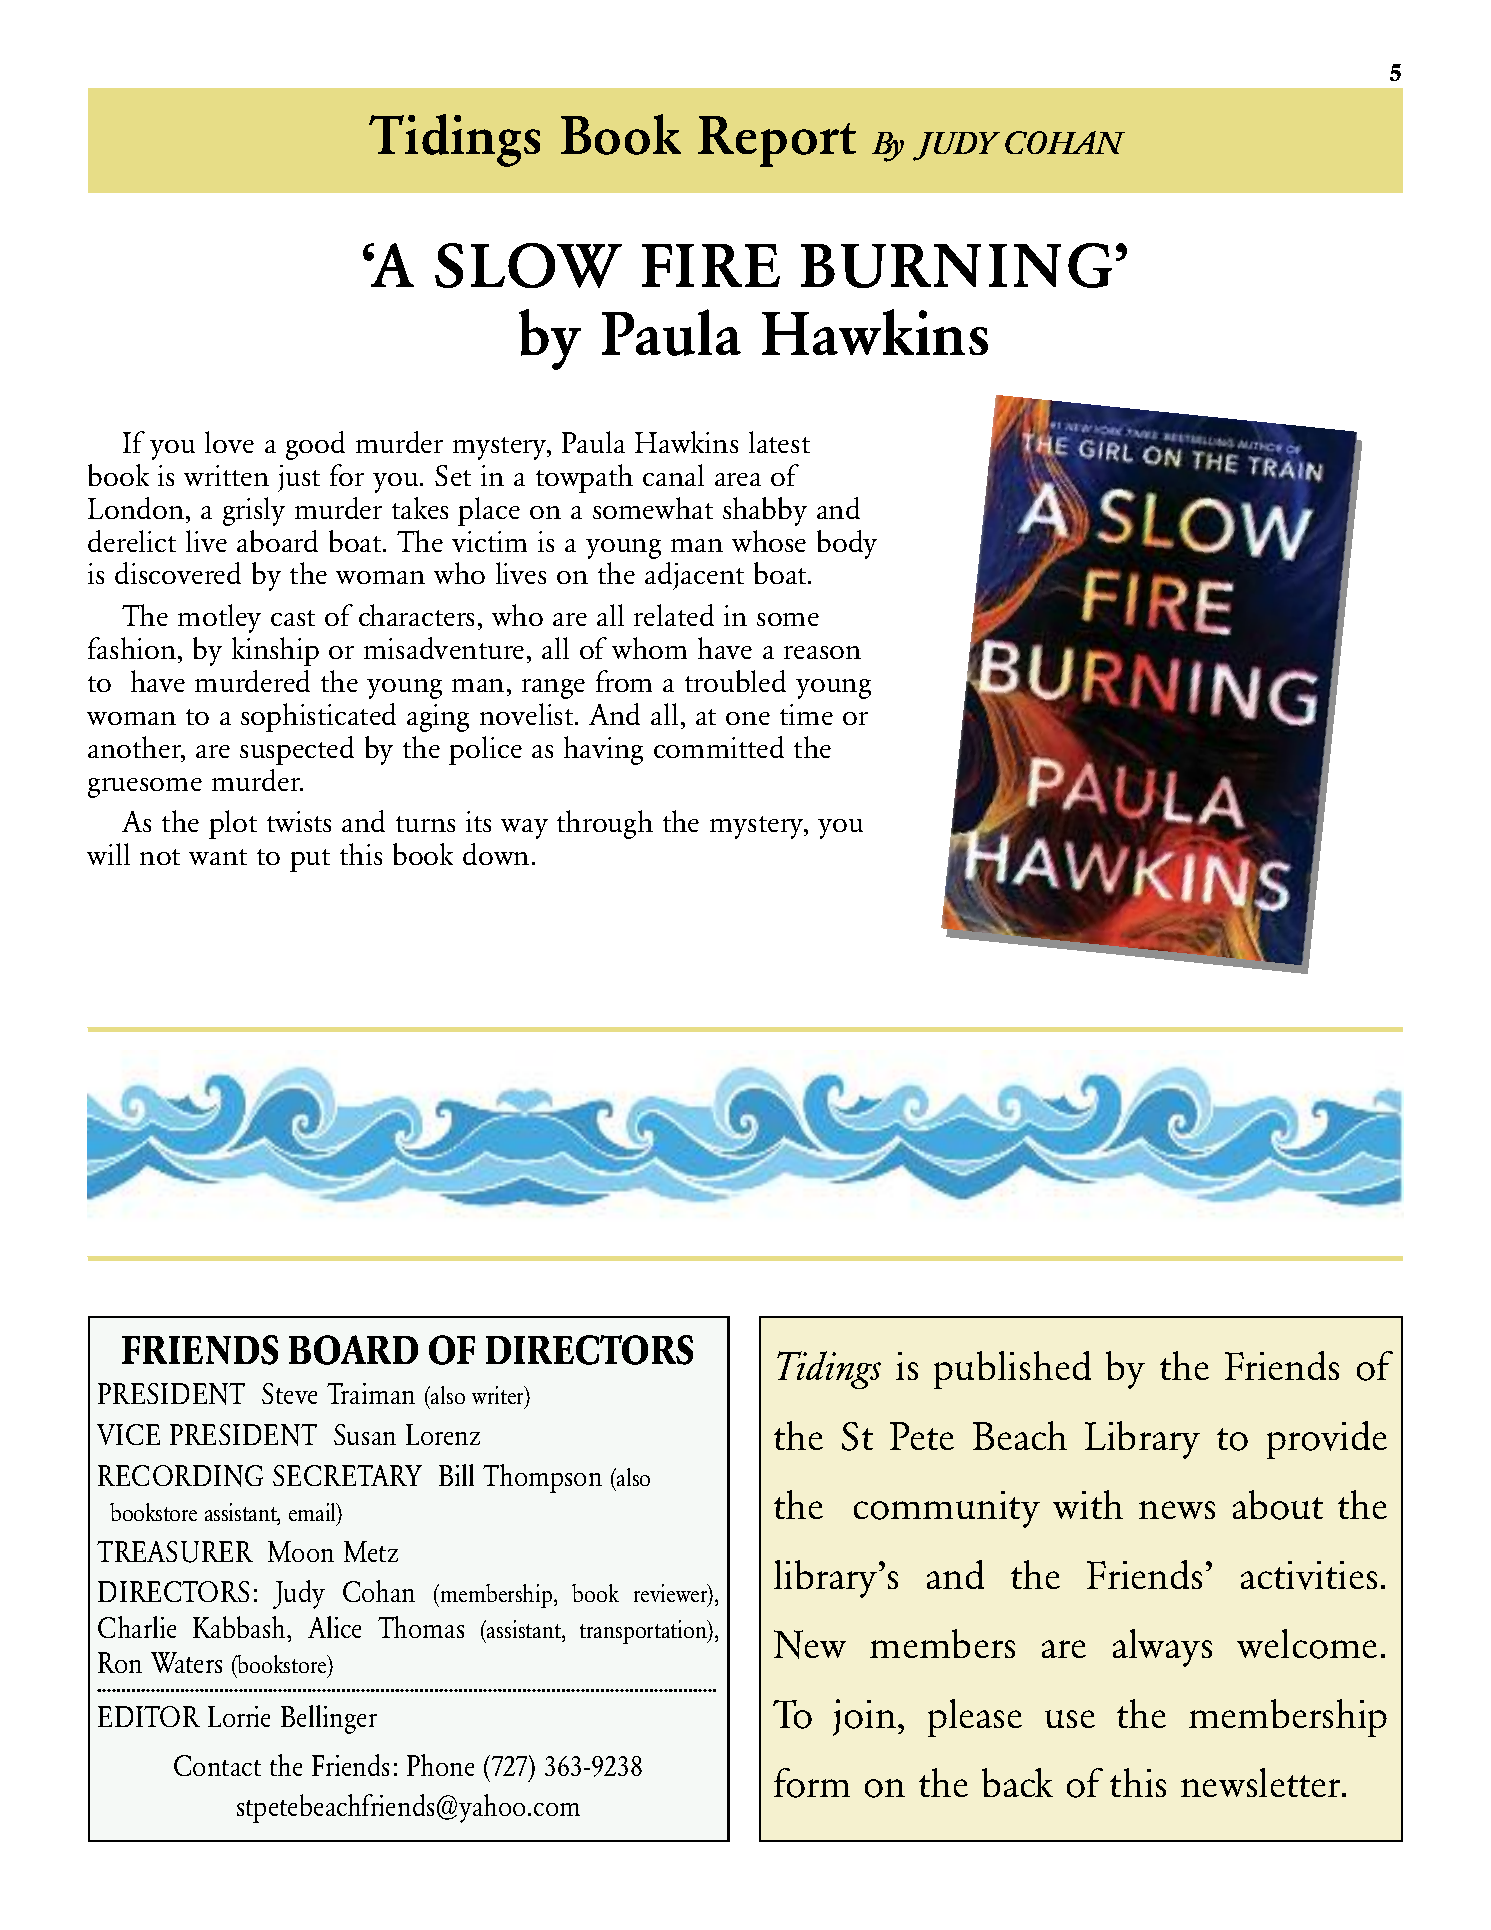 This screenshot has height=1930, width=1491. Describe the element at coordinates (777, 141) in the screenshot. I see `Report` at that location.
